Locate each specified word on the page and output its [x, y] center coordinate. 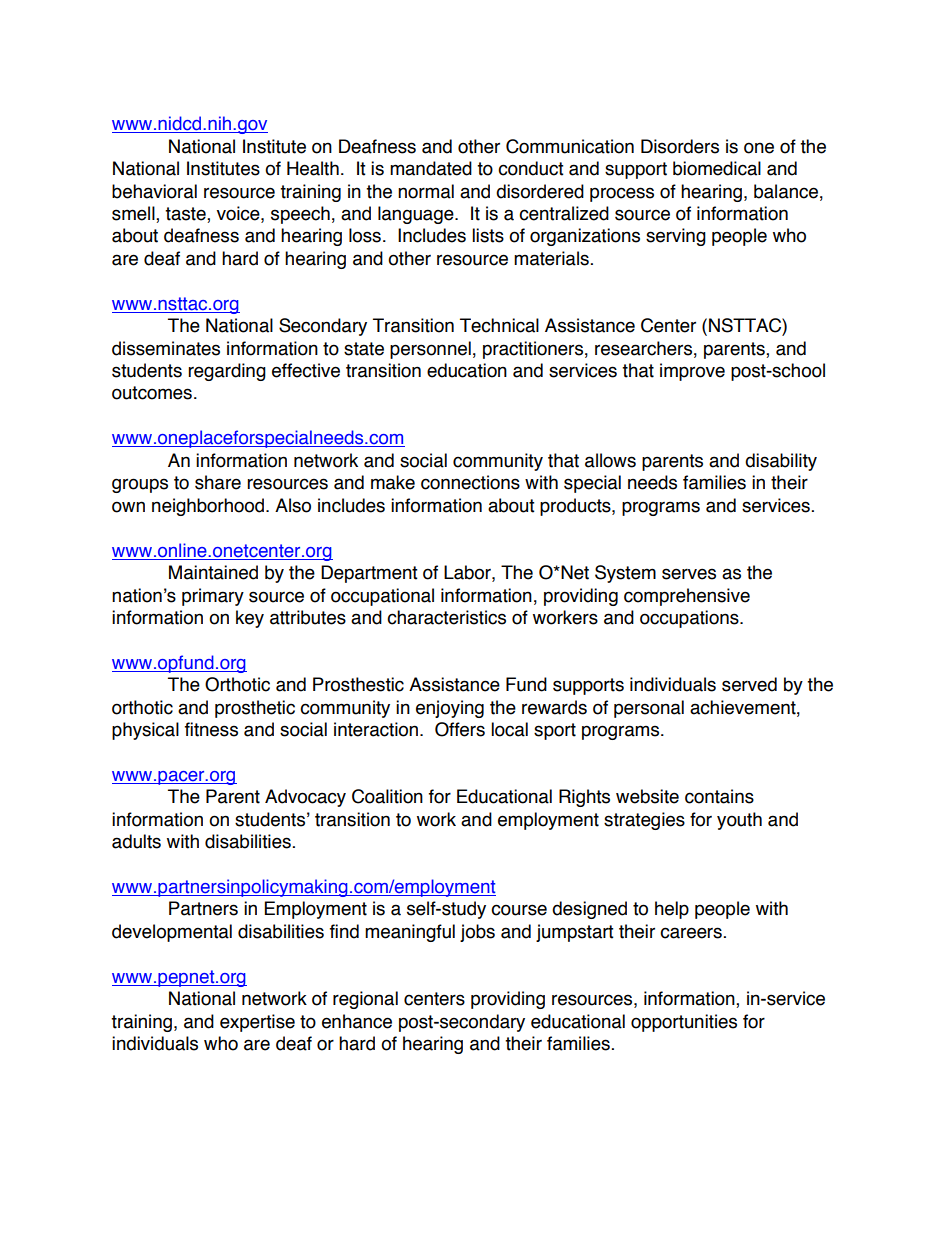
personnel [430, 350]
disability [781, 462]
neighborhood [208, 507]
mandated [431, 168]
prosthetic [255, 709]
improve [692, 372]
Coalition [387, 796]
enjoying [450, 709]
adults [136, 841]
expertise [257, 1023]
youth [739, 821]
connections [470, 482]
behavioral [154, 191]
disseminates [166, 348]
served [749, 684]
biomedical [717, 168]
